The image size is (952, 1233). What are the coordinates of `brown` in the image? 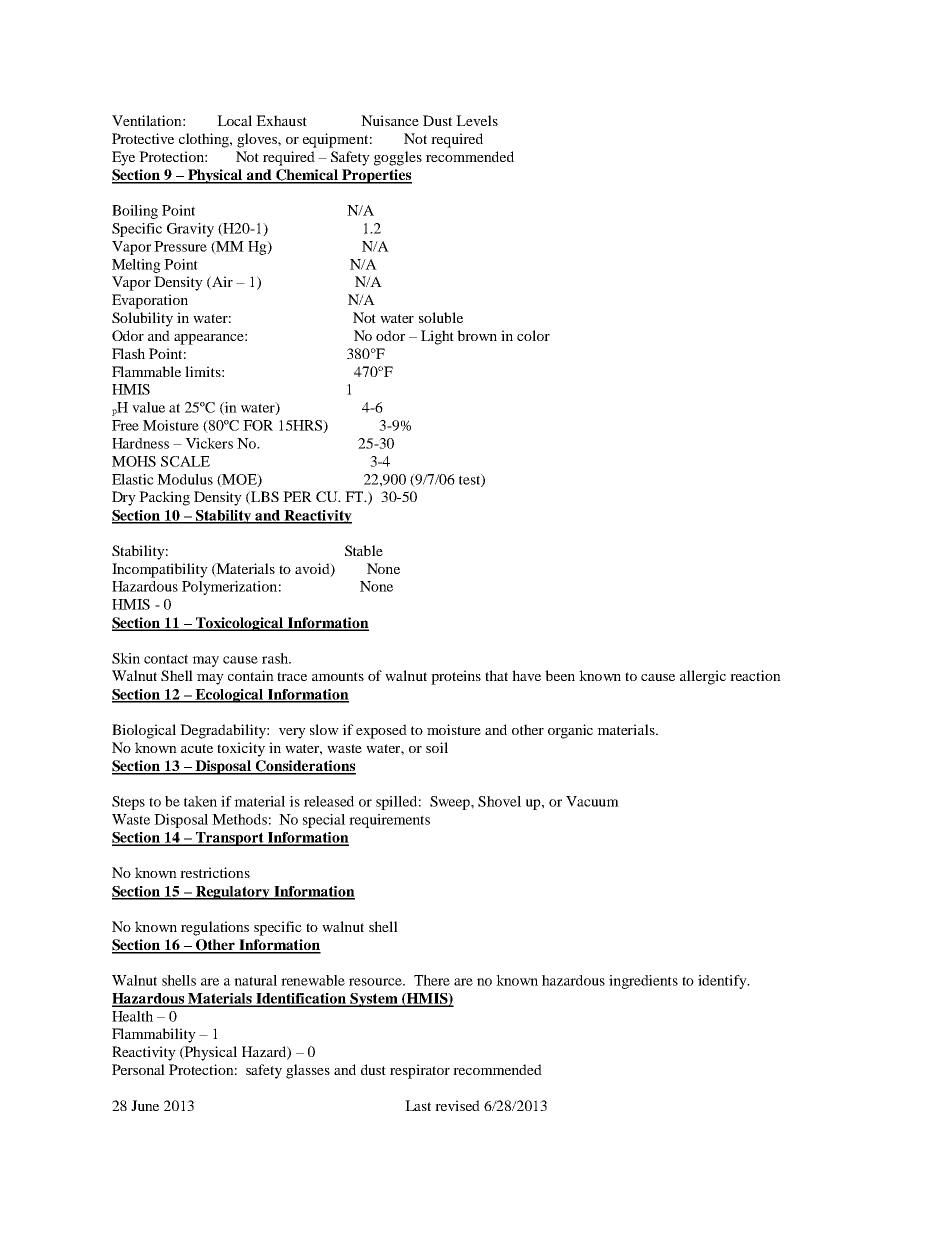 It's located at (477, 335).
